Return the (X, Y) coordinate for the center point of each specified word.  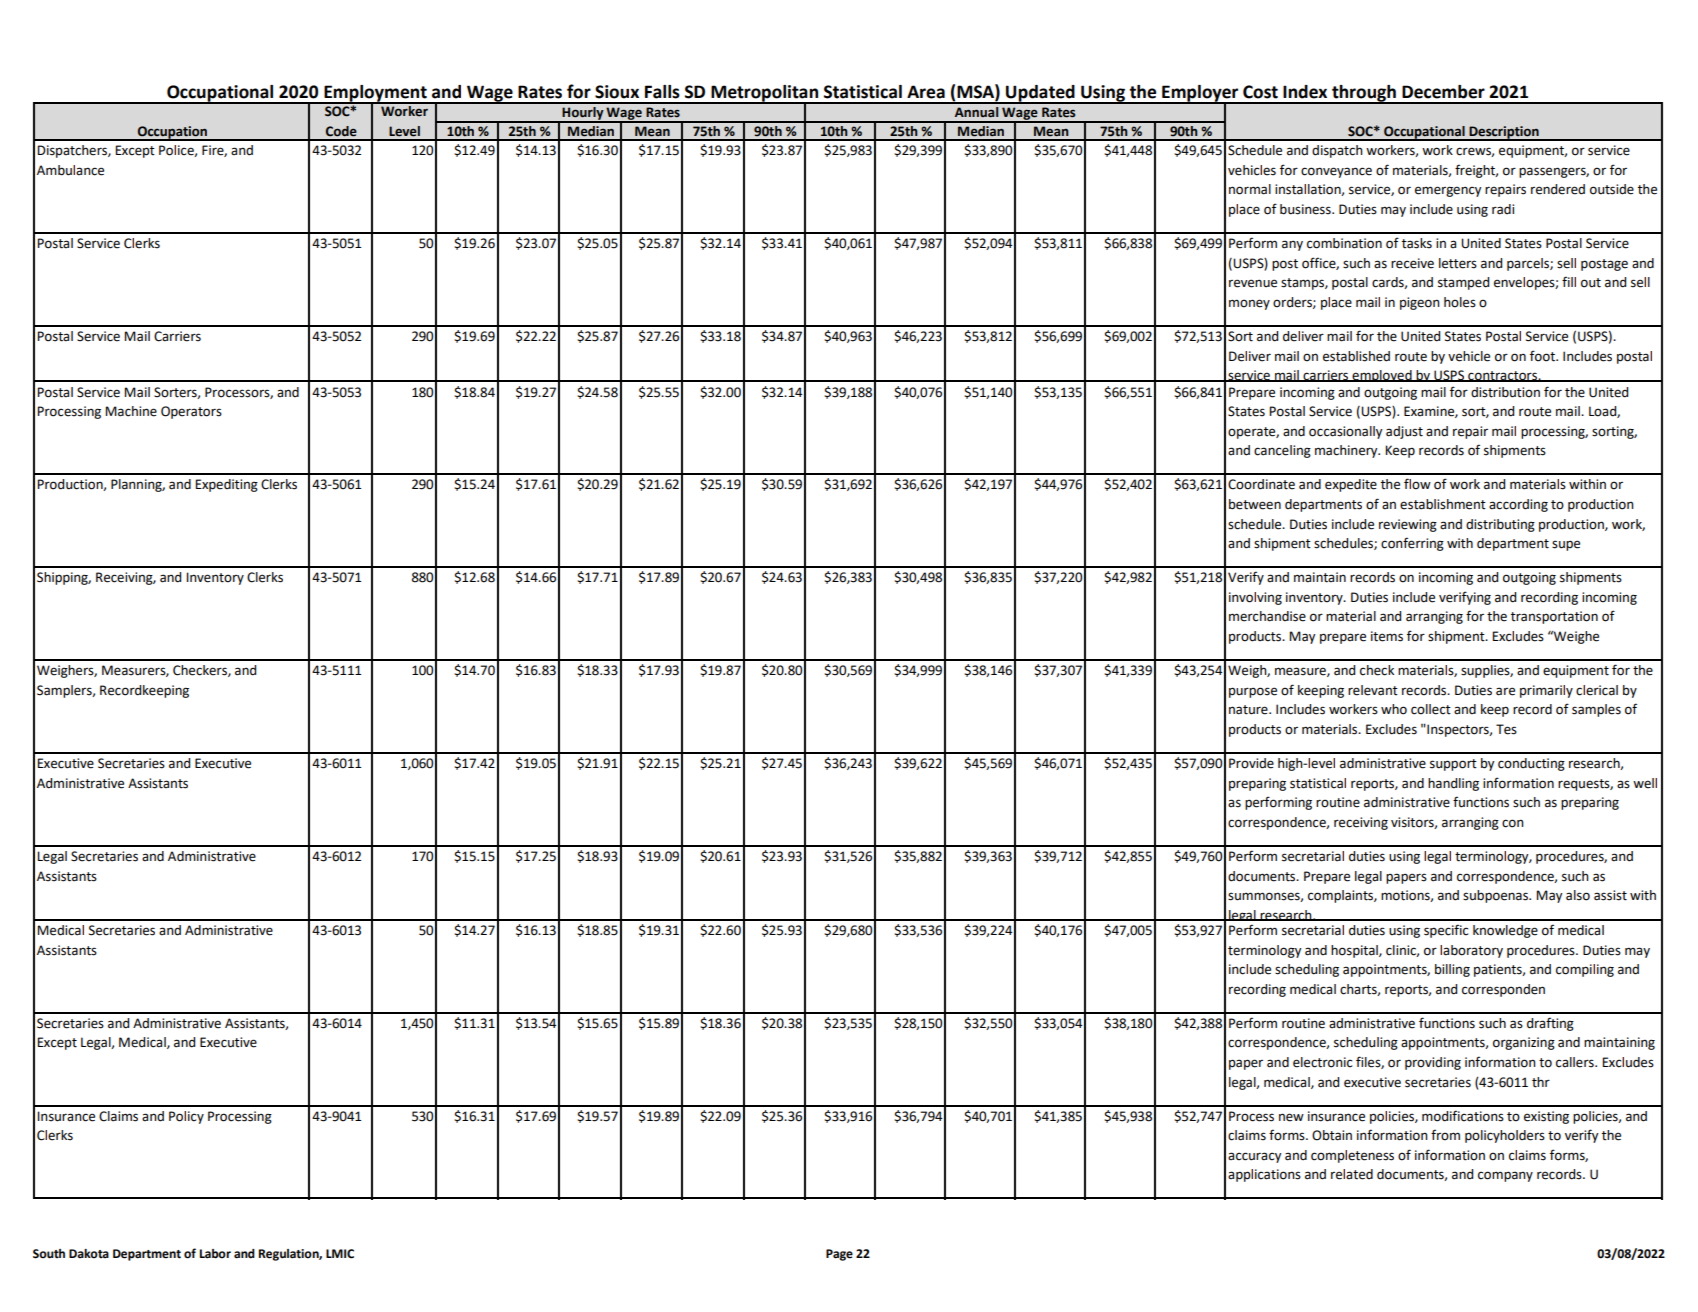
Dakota (89, 1254)
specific (1446, 931)
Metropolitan (764, 94)
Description (1504, 133)
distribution (1505, 392)
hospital (1355, 951)
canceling (1282, 451)
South (49, 1254)
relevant (1373, 690)
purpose (1253, 692)
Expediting (226, 485)
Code (341, 131)
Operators (191, 412)
